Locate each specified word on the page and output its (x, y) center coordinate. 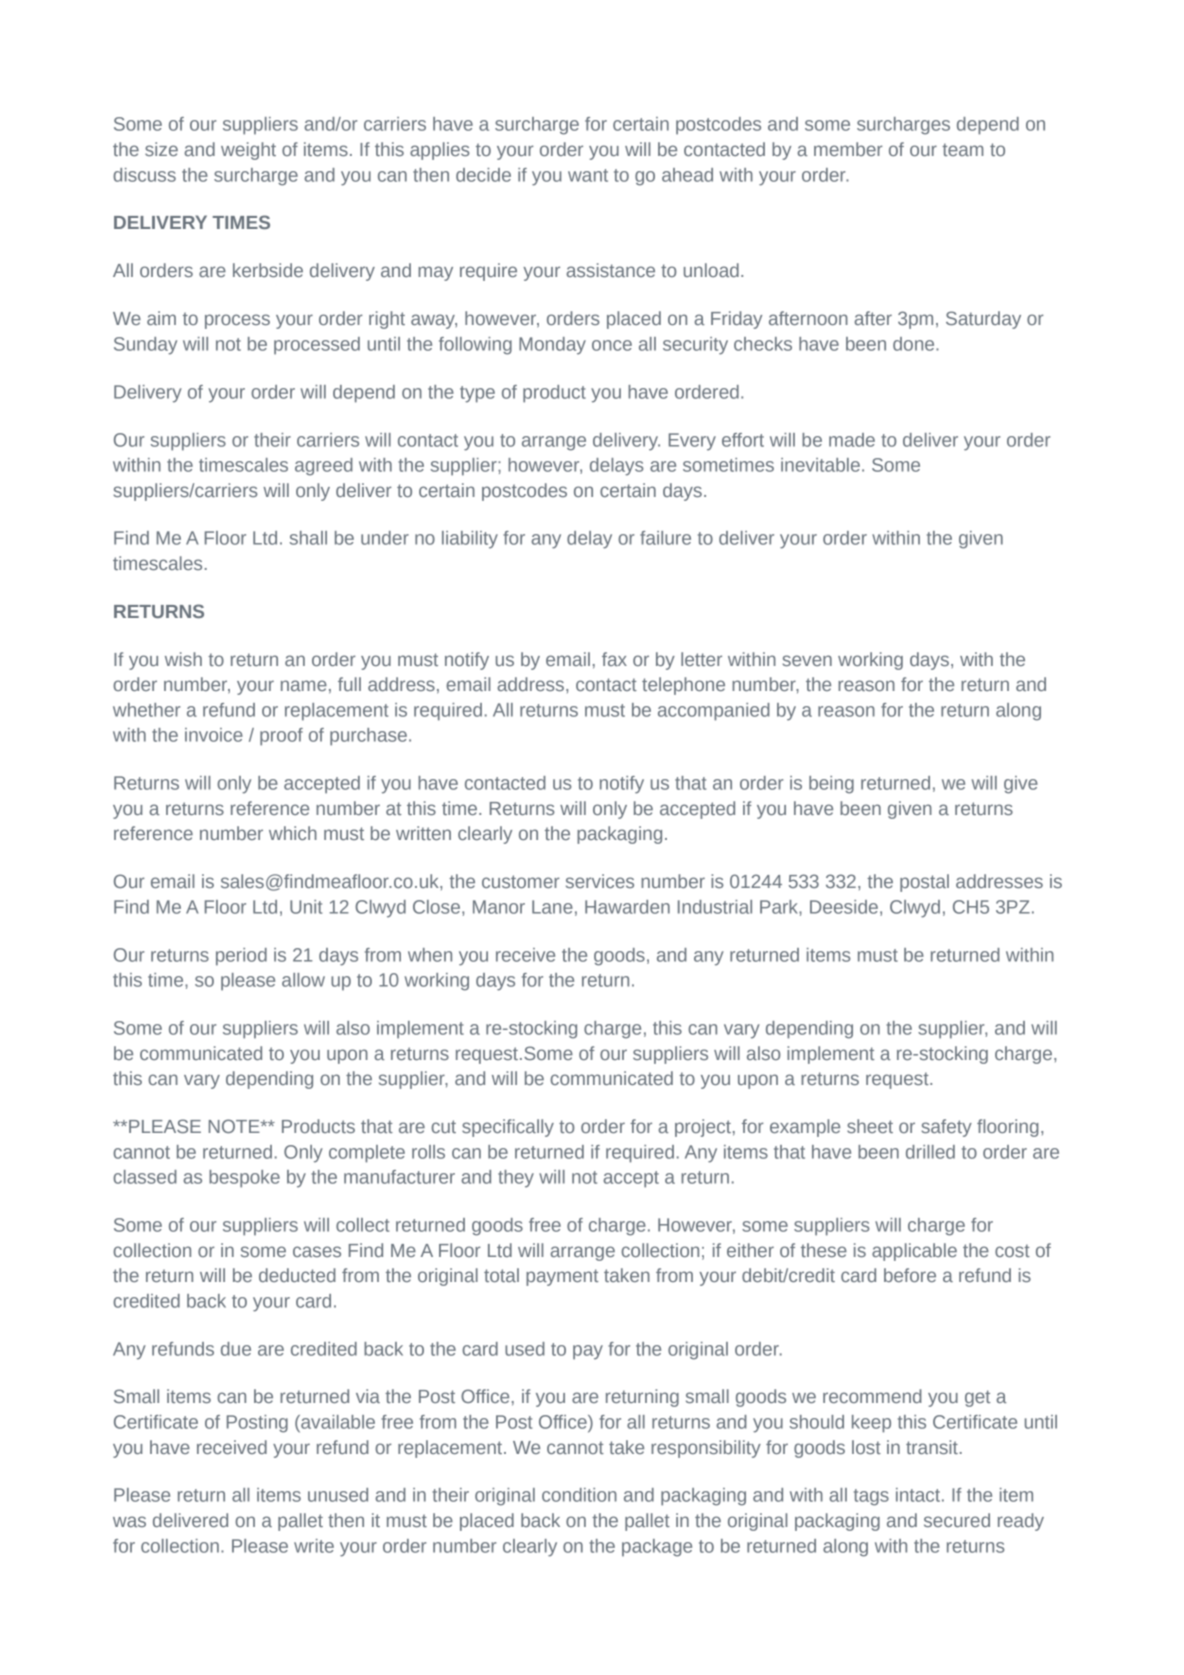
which (293, 833)
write (314, 1546)
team (962, 149)
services (600, 881)
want (588, 175)
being (831, 785)
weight (248, 151)
